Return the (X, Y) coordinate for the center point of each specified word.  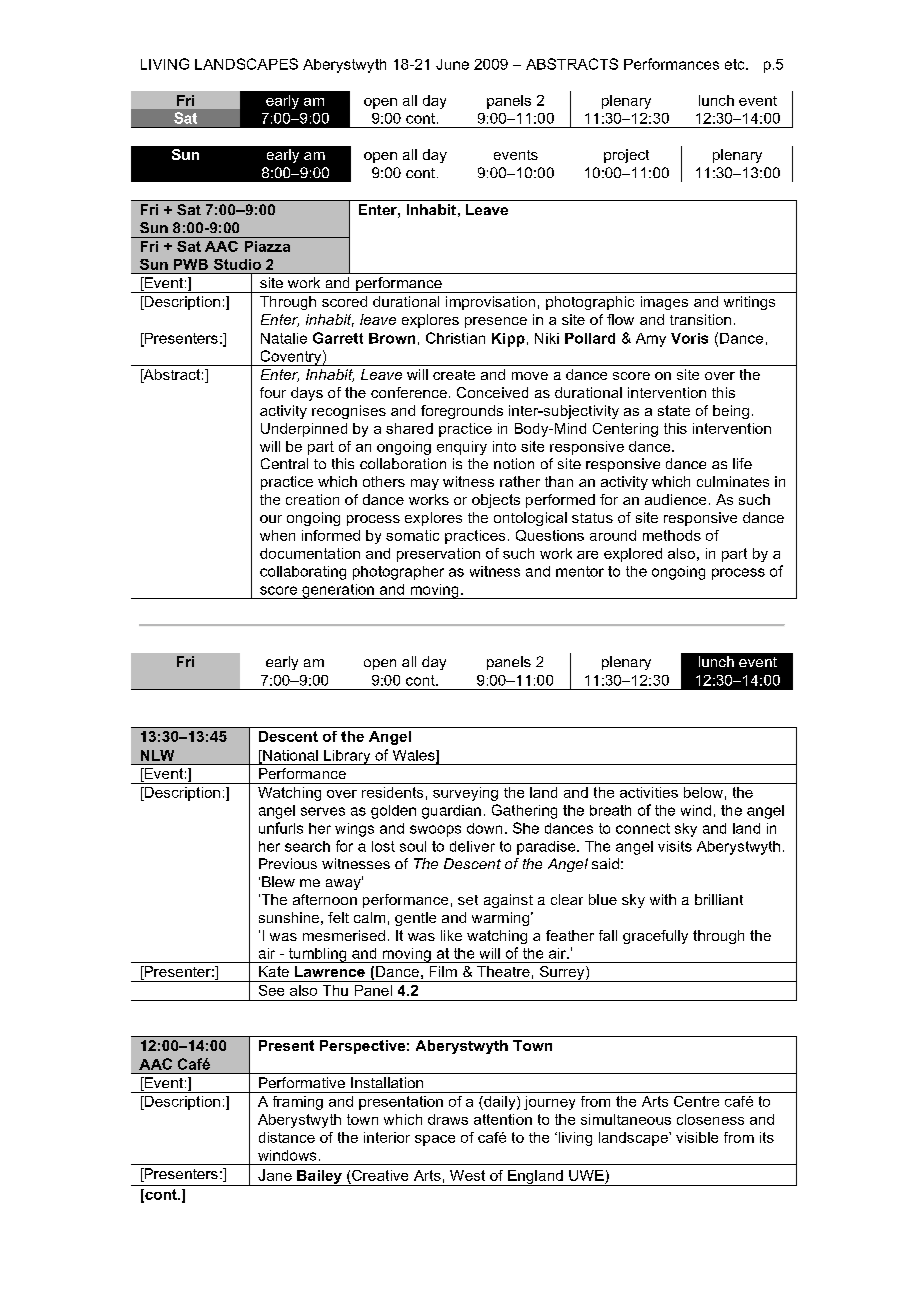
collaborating (303, 573)
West (467, 1175)
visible (697, 1137)
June (452, 64)
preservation (438, 555)
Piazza (267, 246)
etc (736, 64)
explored (633, 555)
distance (287, 1137)
